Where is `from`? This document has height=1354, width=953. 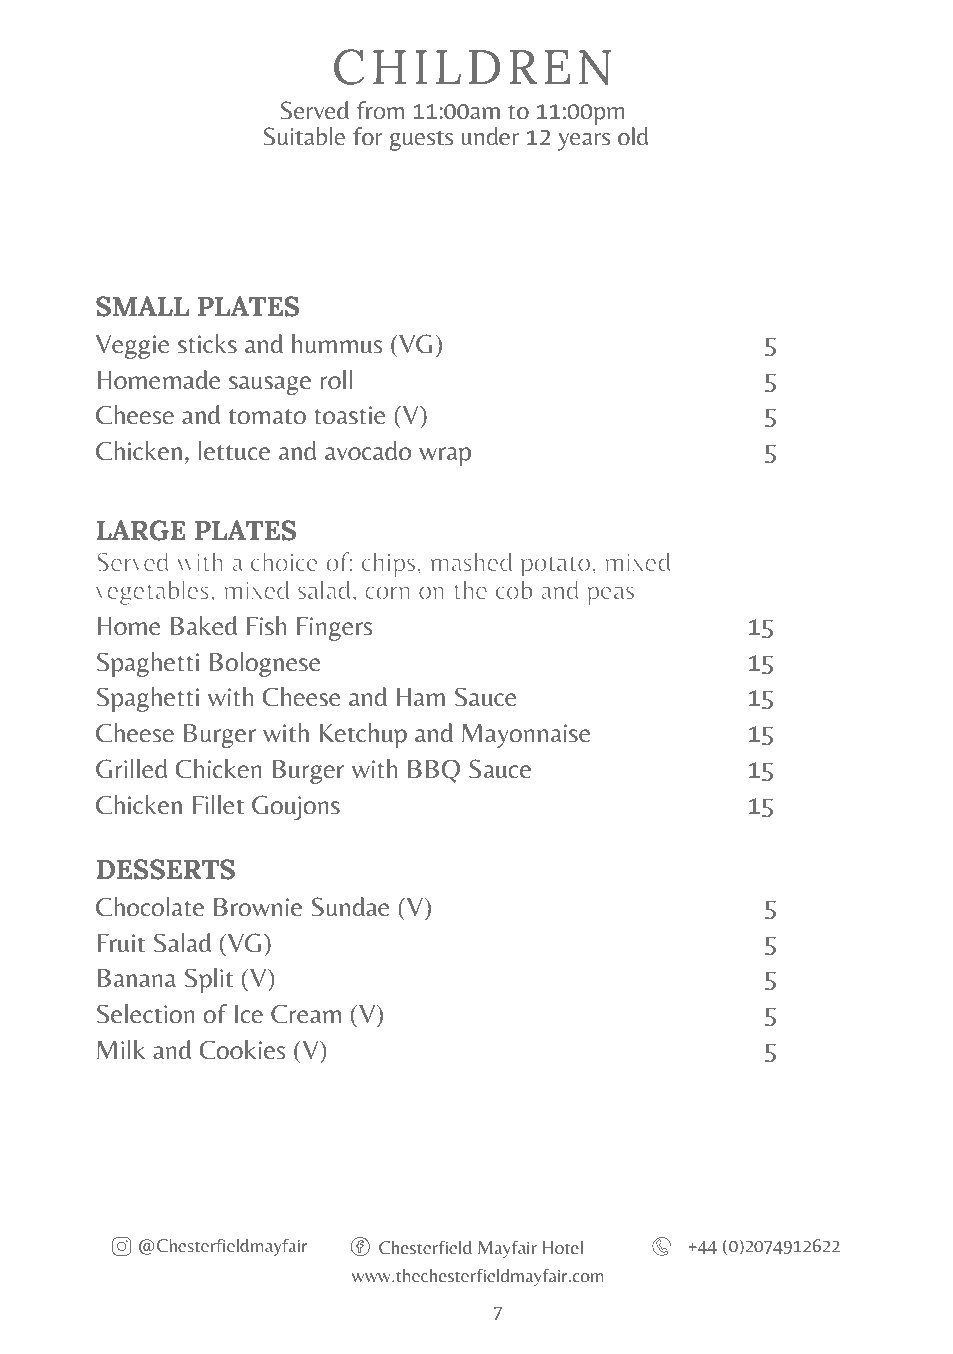 from is located at coordinates (380, 110).
